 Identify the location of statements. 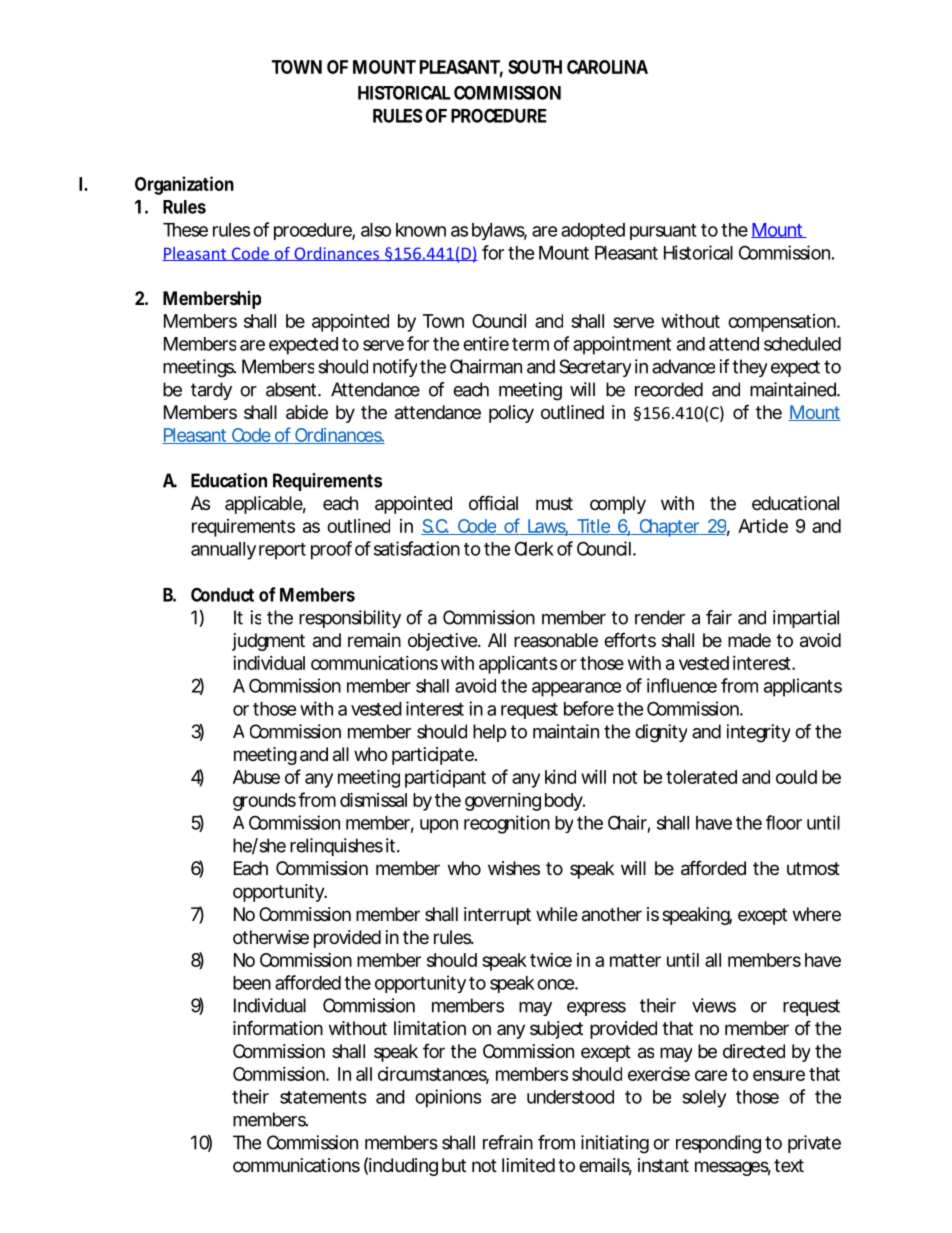
(323, 1097).
